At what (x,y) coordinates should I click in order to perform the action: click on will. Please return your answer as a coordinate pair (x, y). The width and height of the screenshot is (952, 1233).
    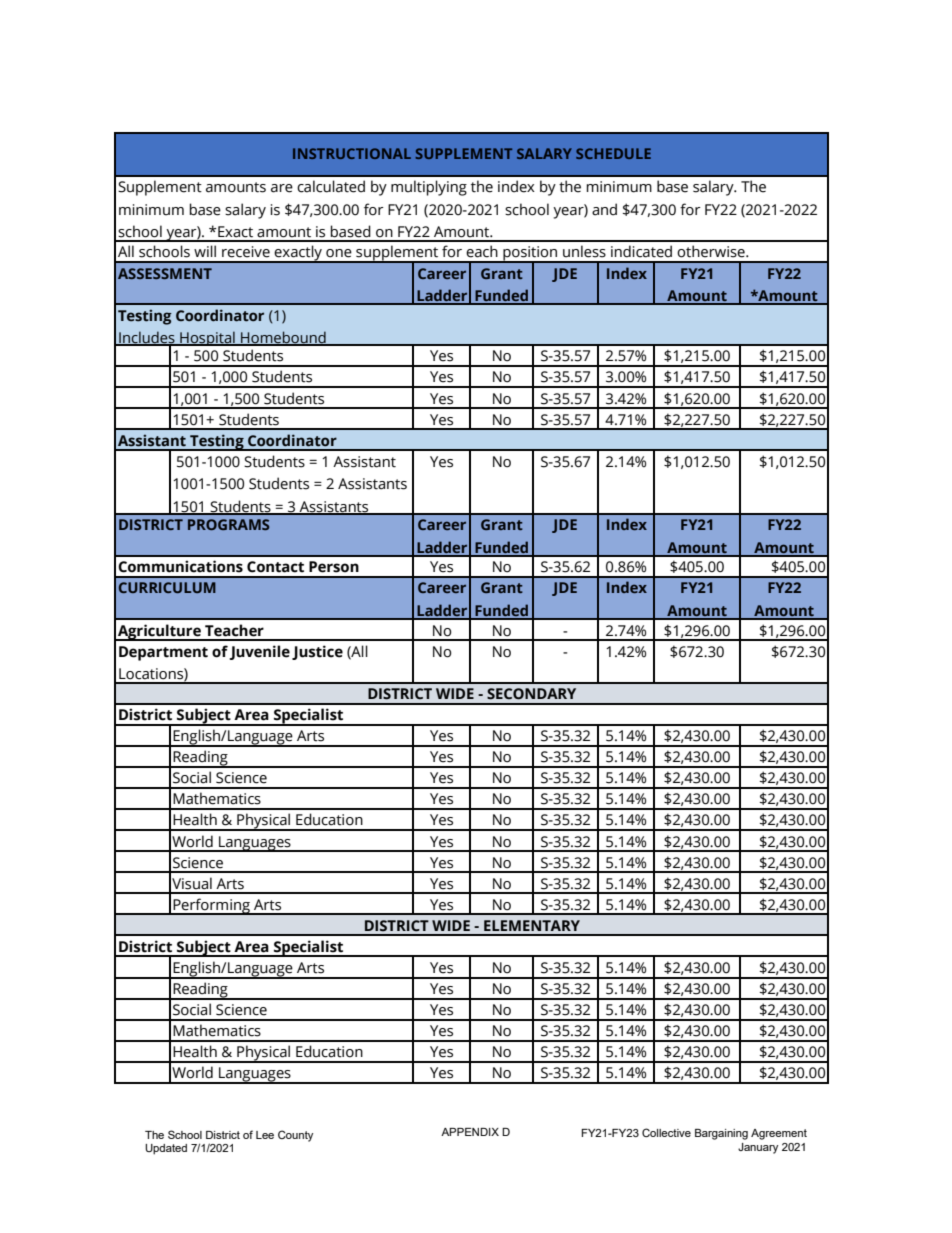
    Looking at the image, I should click on (205, 251).
